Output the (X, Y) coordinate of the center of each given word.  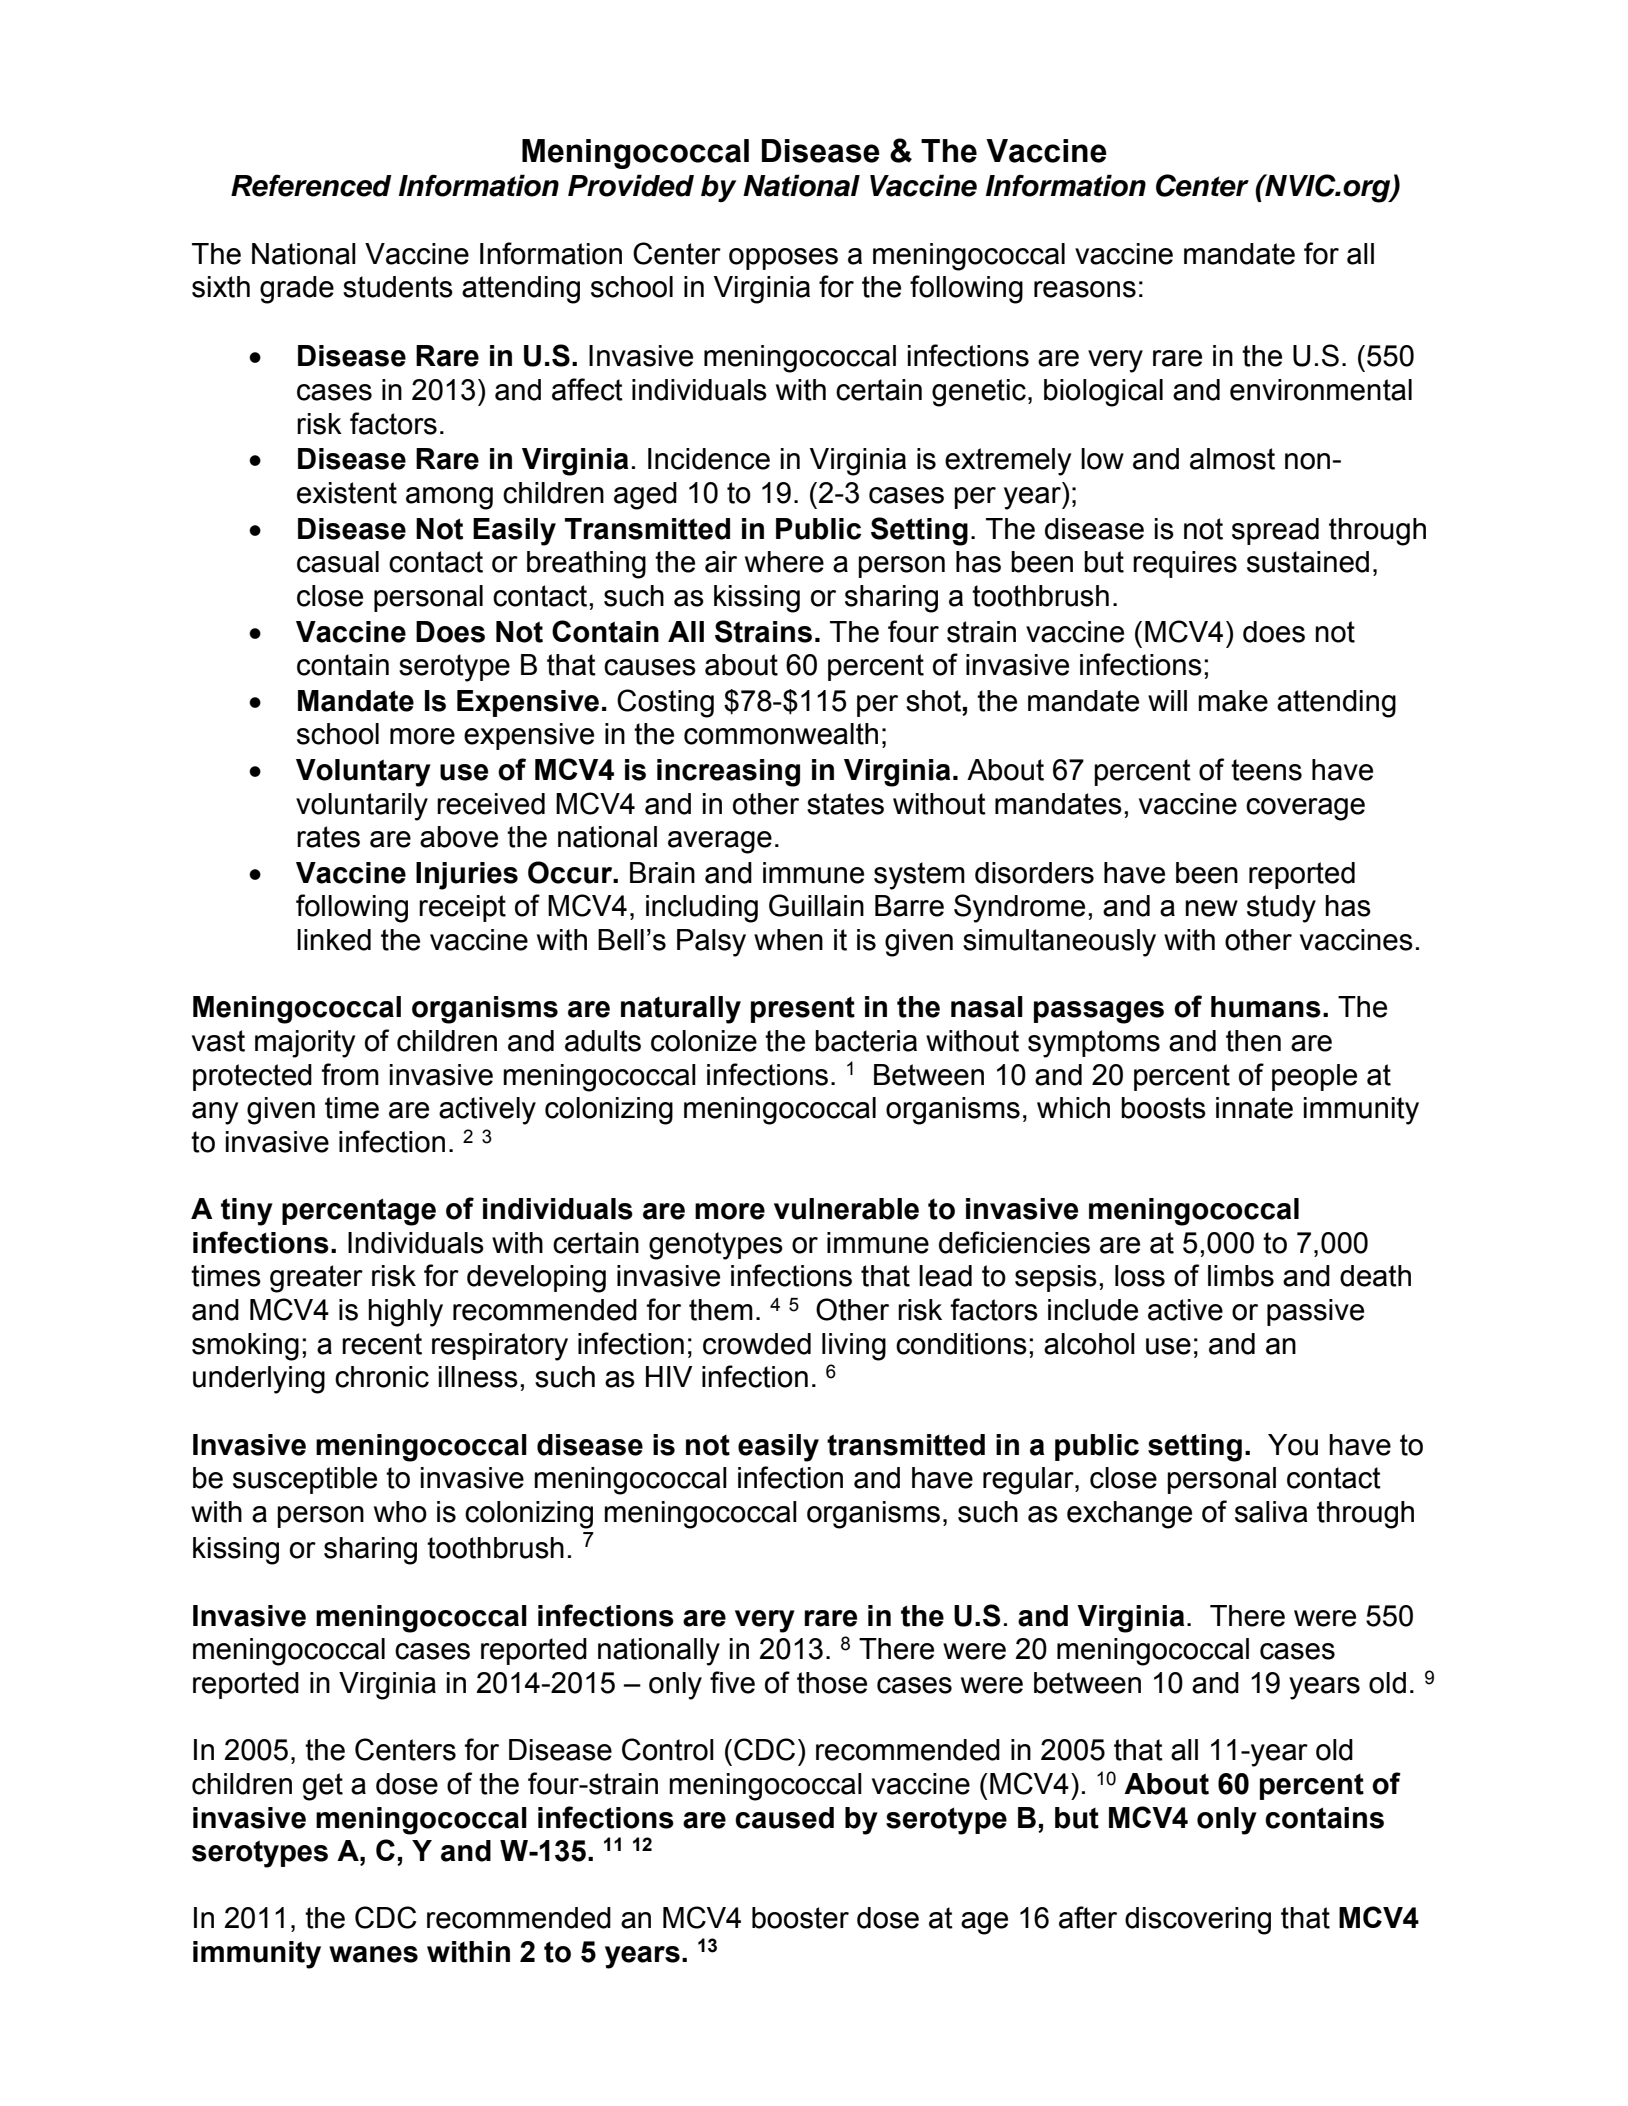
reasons (1085, 289)
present (803, 1010)
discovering (1198, 1921)
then (1253, 1041)
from (350, 1074)
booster (800, 1918)
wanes (373, 1954)
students (398, 287)
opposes (783, 259)
